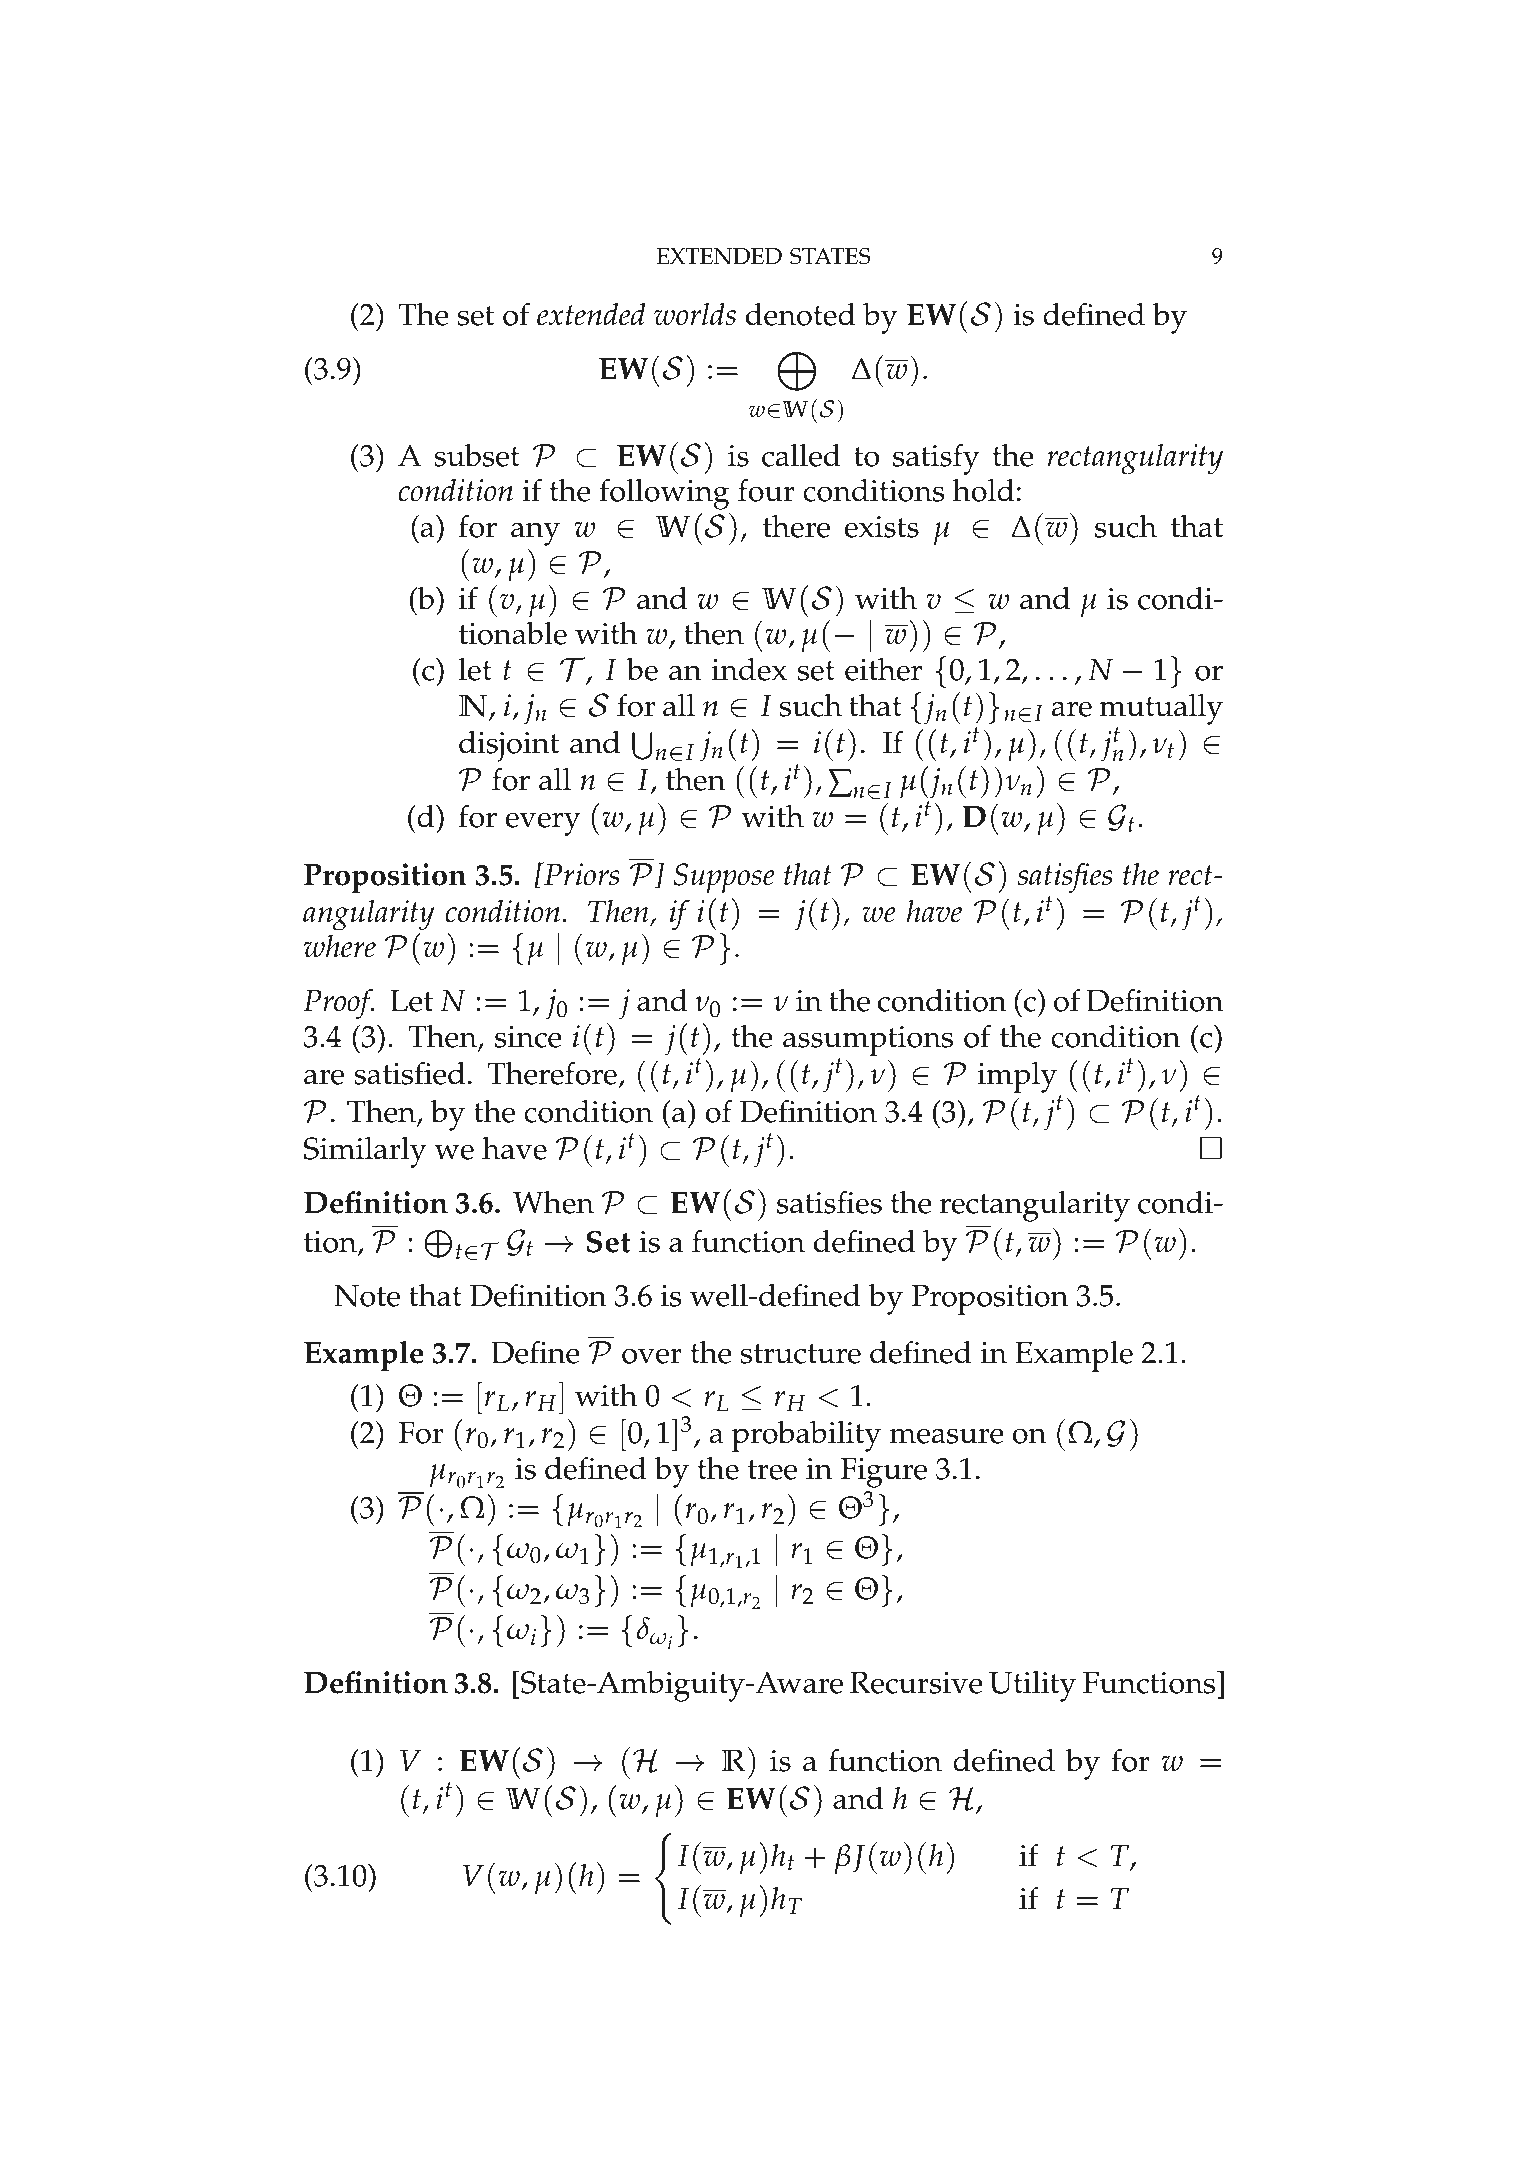 The height and width of the screenshot is (2159, 1527). I want to click on imply, so click(1019, 1079).
